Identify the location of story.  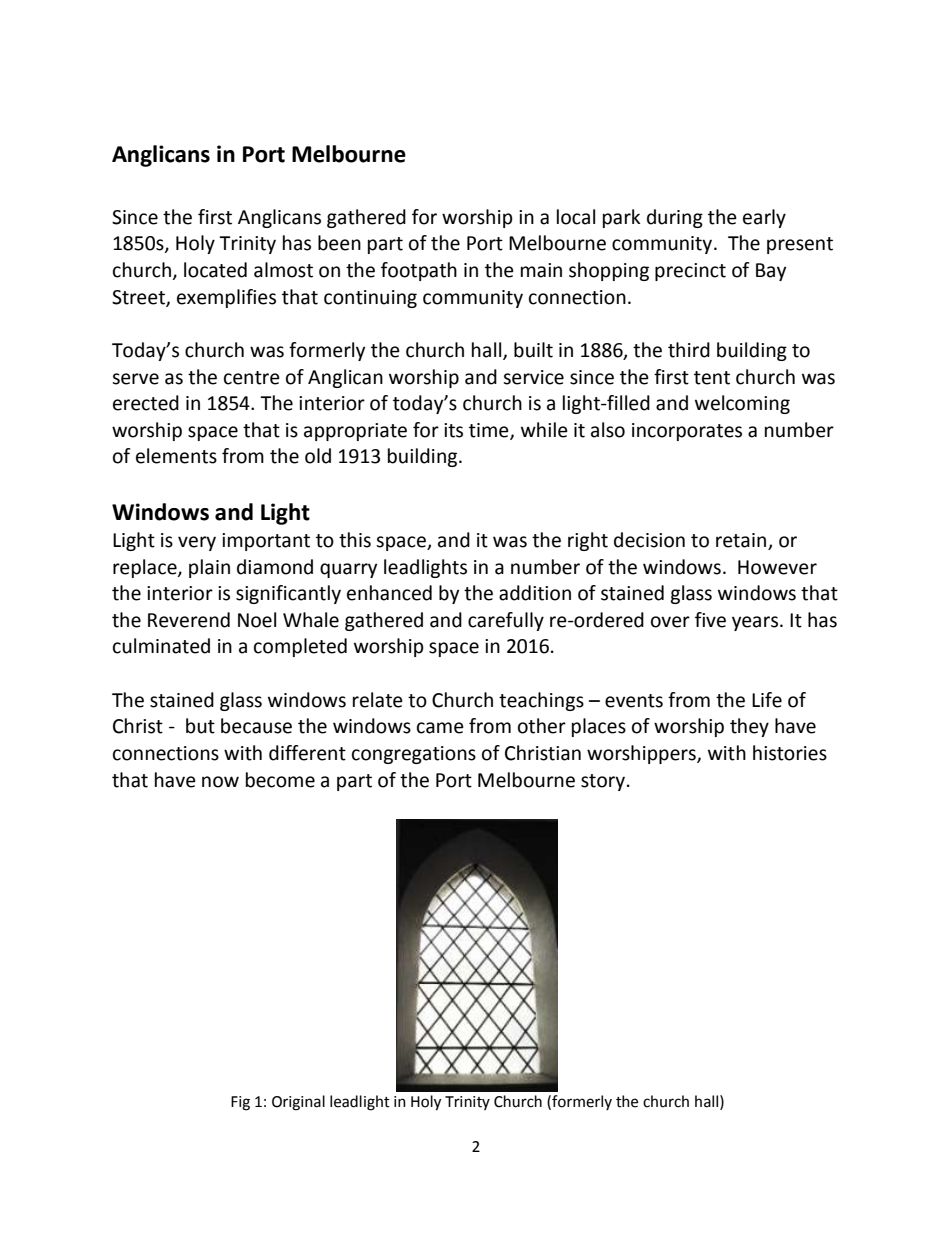
(603, 782).
